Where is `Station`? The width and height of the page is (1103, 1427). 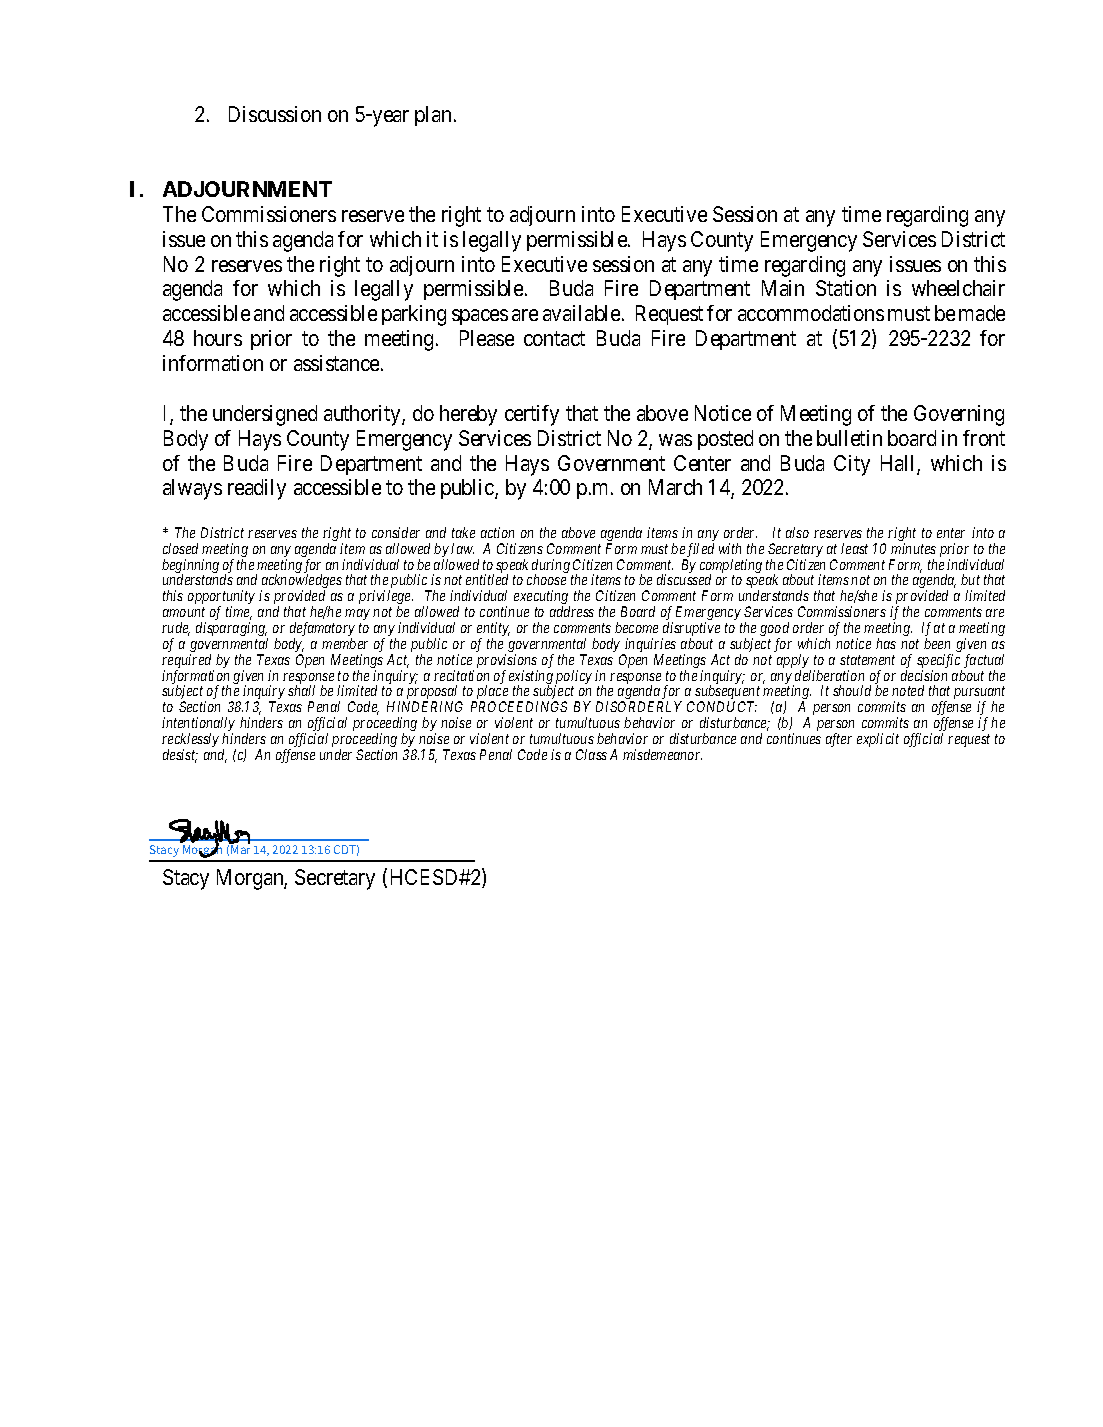 Station is located at coordinates (846, 288).
